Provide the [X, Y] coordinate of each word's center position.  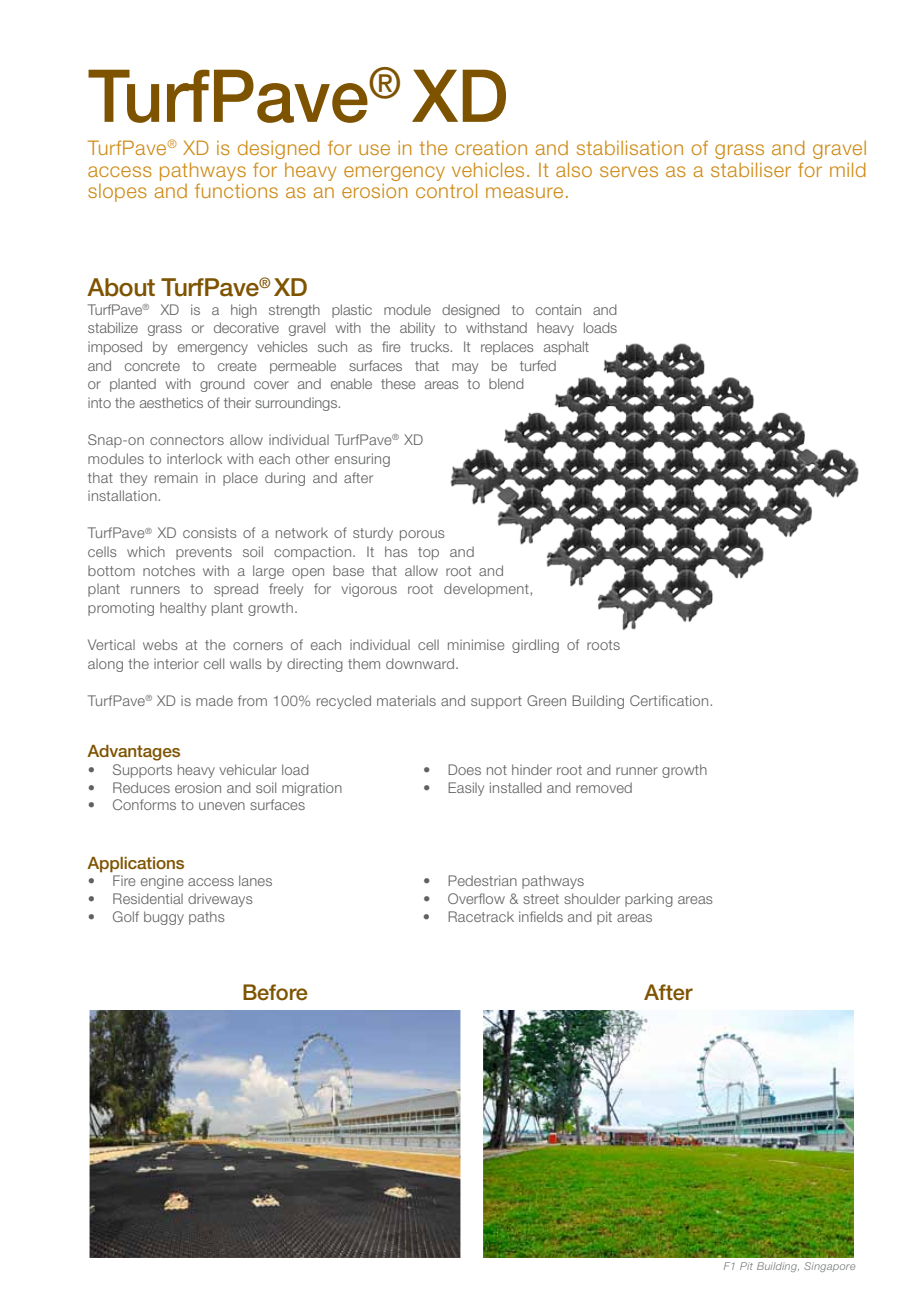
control [446, 190]
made [214, 700]
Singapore [829, 1267]
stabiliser [751, 169]
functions [236, 190]
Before [275, 992]
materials [406, 700]
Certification [670, 700]
